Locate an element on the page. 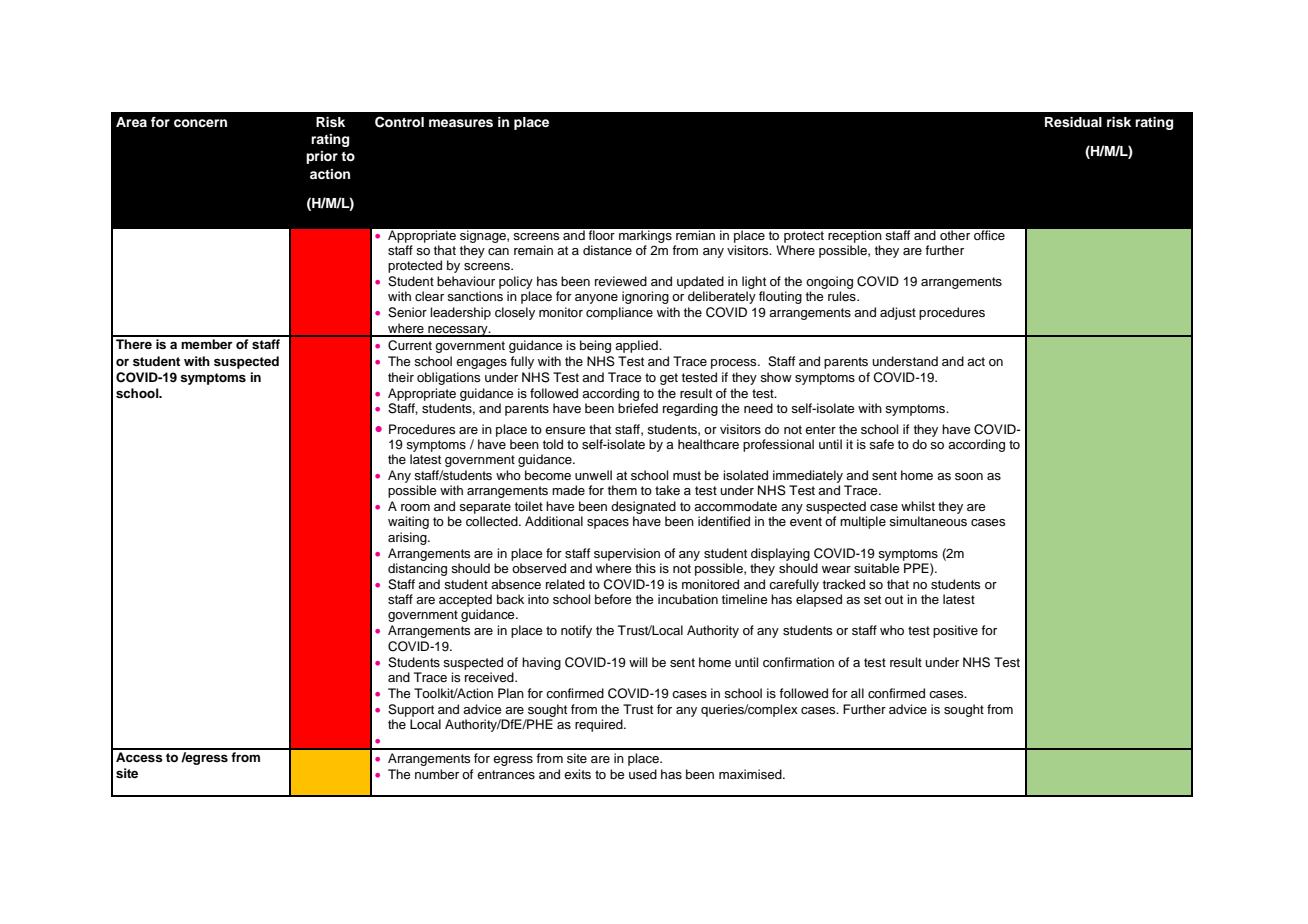  Residual is located at coordinates (1073, 122).
